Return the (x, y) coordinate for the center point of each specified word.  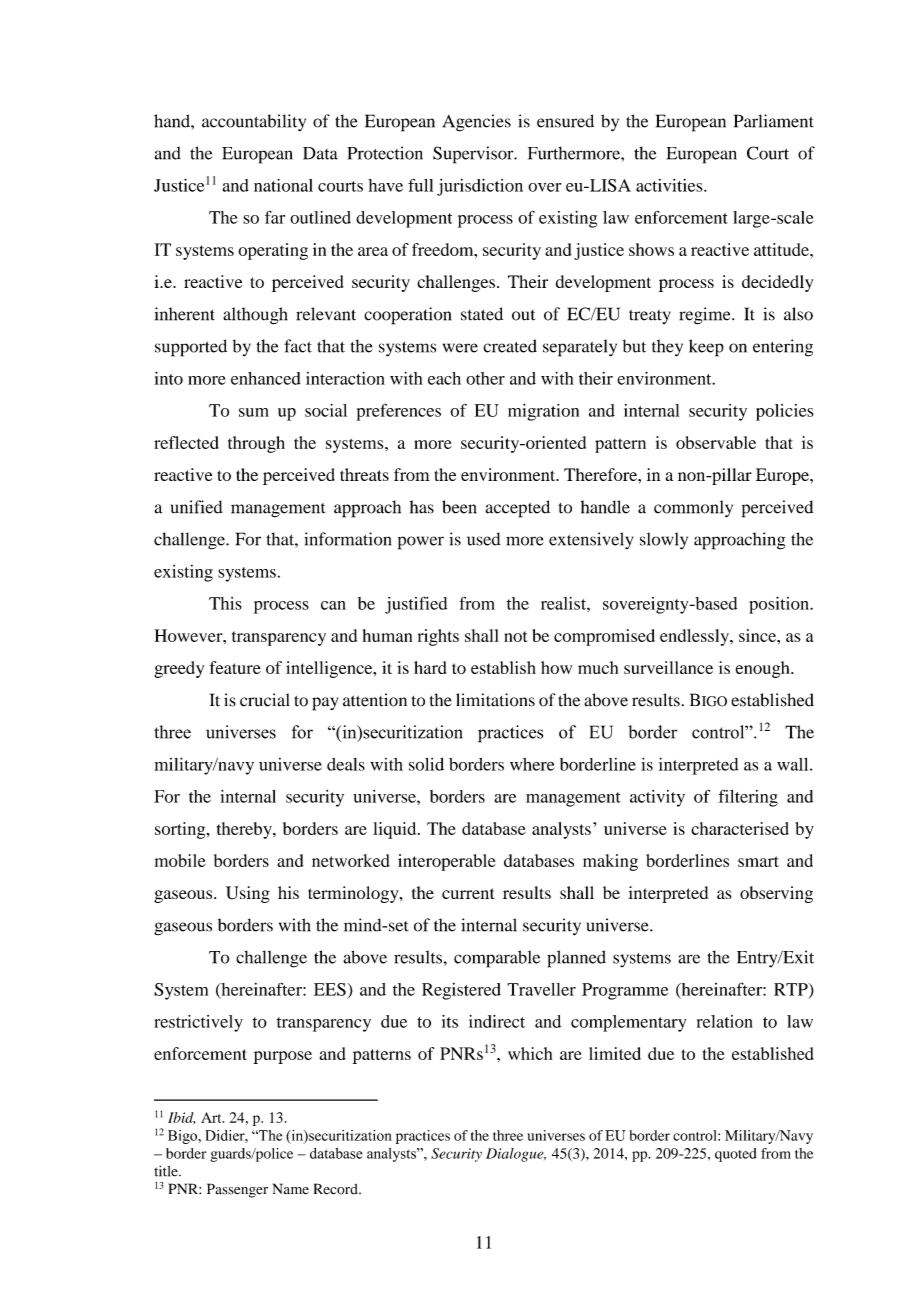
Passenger (237, 1190)
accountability (254, 123)
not (516, 636)
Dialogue (516, 1155)
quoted (736, 1155)
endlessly (695, 637)
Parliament (774, 121)
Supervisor (474, 155)
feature (235, 667)
